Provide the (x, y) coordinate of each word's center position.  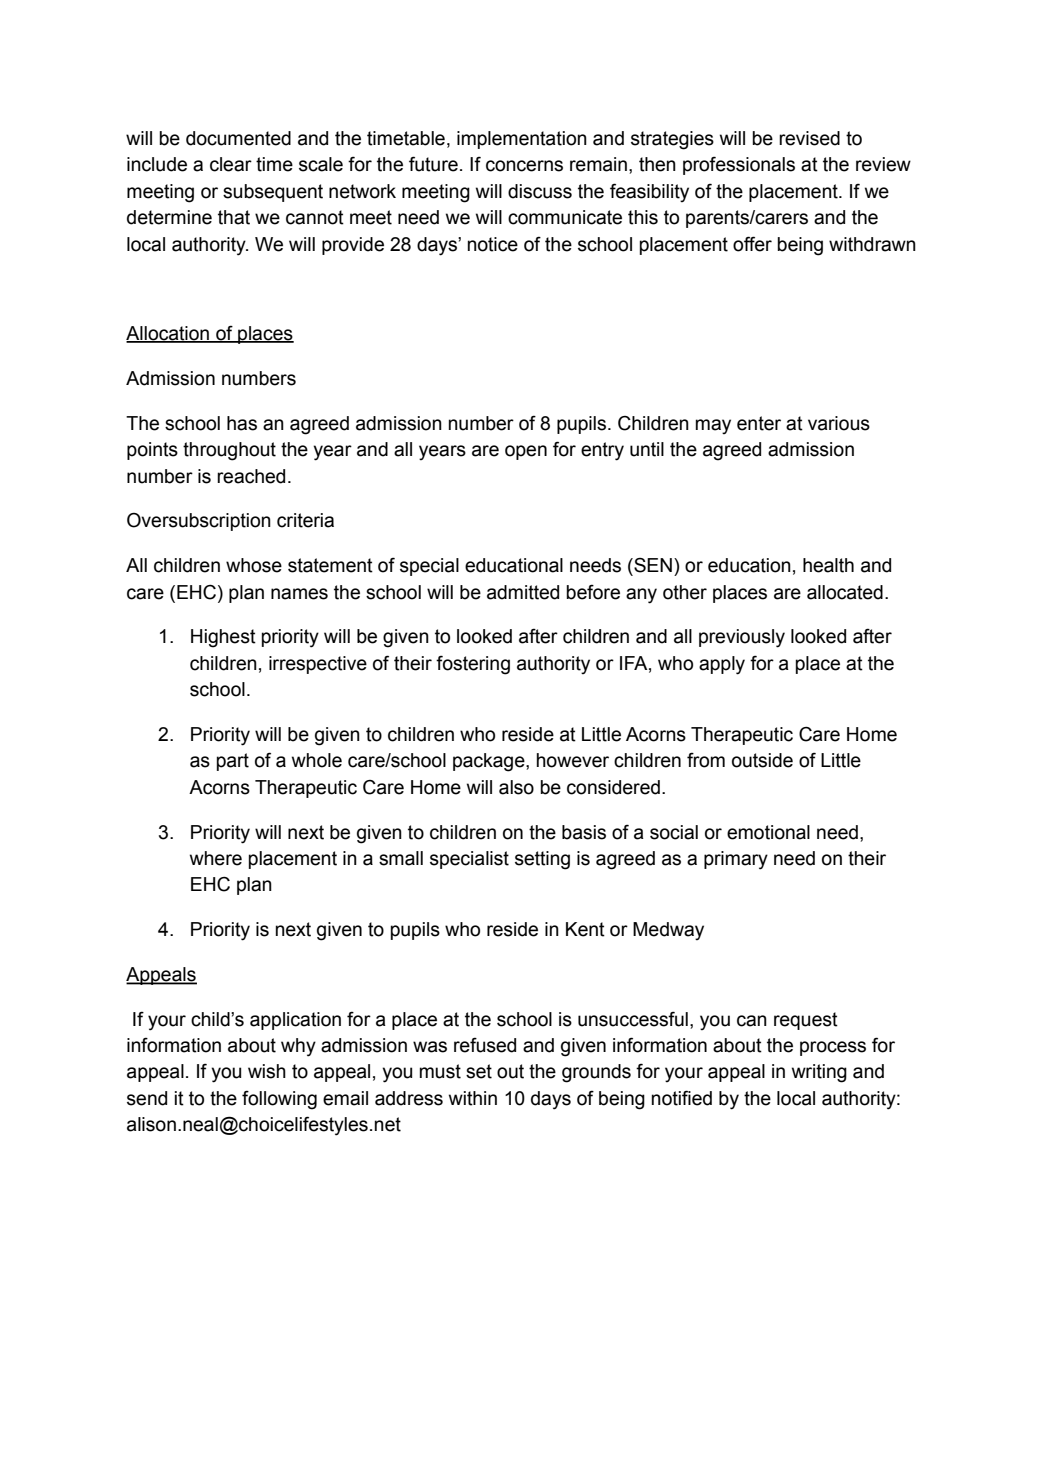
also (516, 787)
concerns (524, 166)
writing (819, 1073)
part (233, 762)
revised (809, 138)
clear (231, 164)
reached (251, 476)
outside (762, 760)
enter (759, 423)
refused (485, 1045)
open (526, 452)
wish (267, 1071)
